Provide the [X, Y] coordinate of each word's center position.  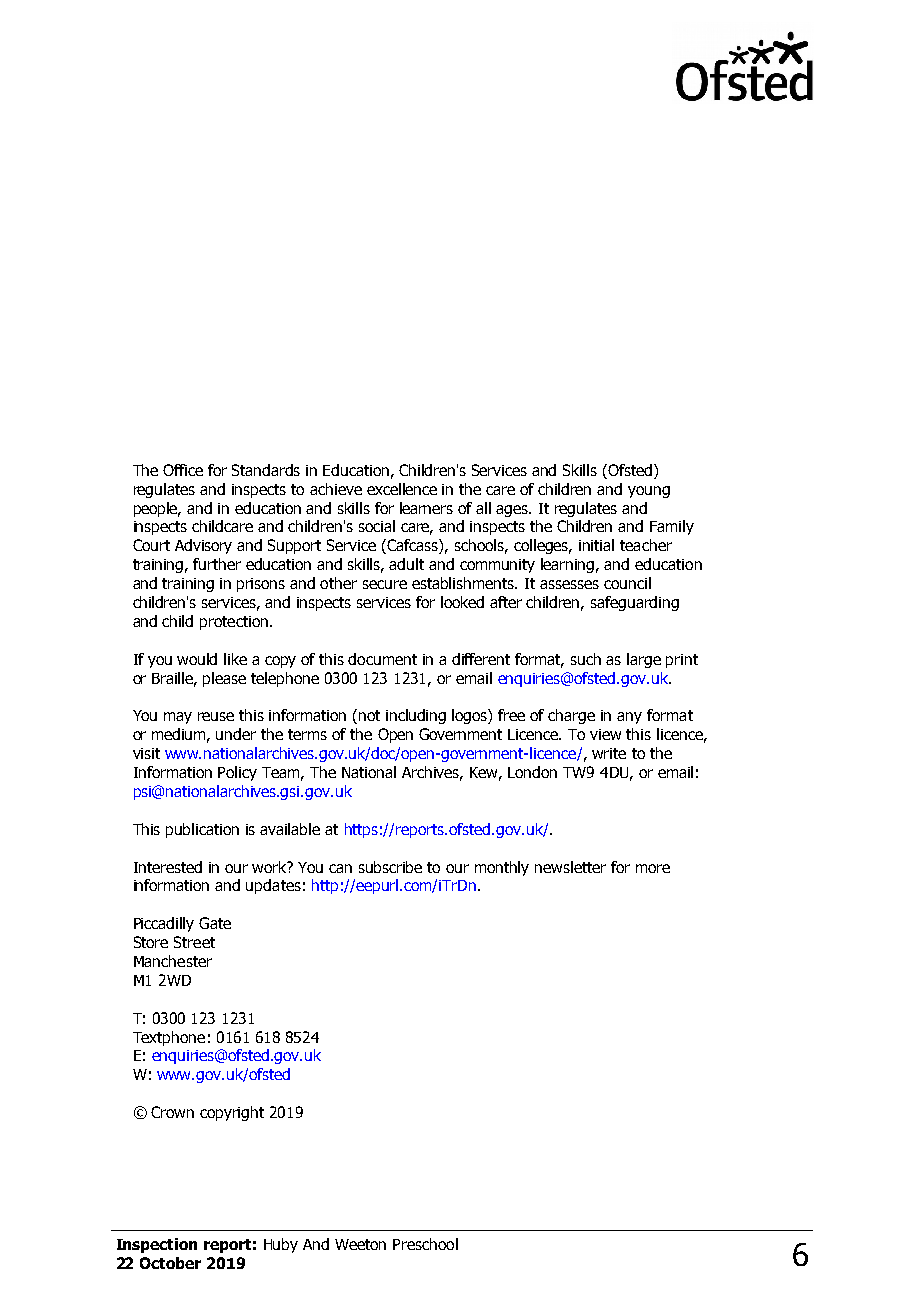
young [649, 492]
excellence [402, 489]
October [170, 1263]
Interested [168, 867]
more [653, 868]
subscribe [390, 867]
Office [183, 470]
